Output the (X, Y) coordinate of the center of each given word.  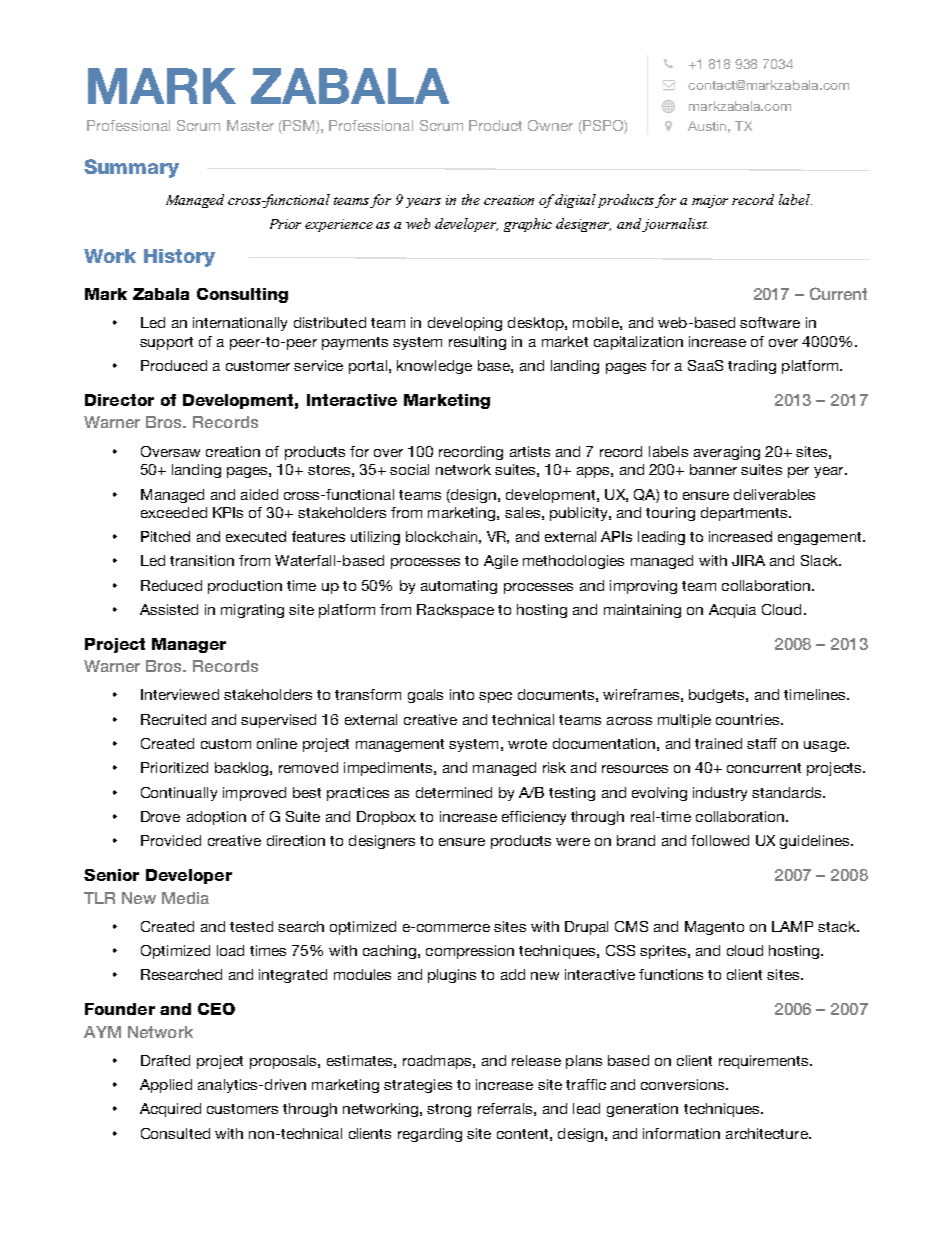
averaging (727, 453)
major (710, 201)
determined (454, 792)
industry (720, 794)
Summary (131, 168)
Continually (179, 794)
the (471, 199)
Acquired (170, 1110)
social (409, 469)
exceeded (174, 512)
